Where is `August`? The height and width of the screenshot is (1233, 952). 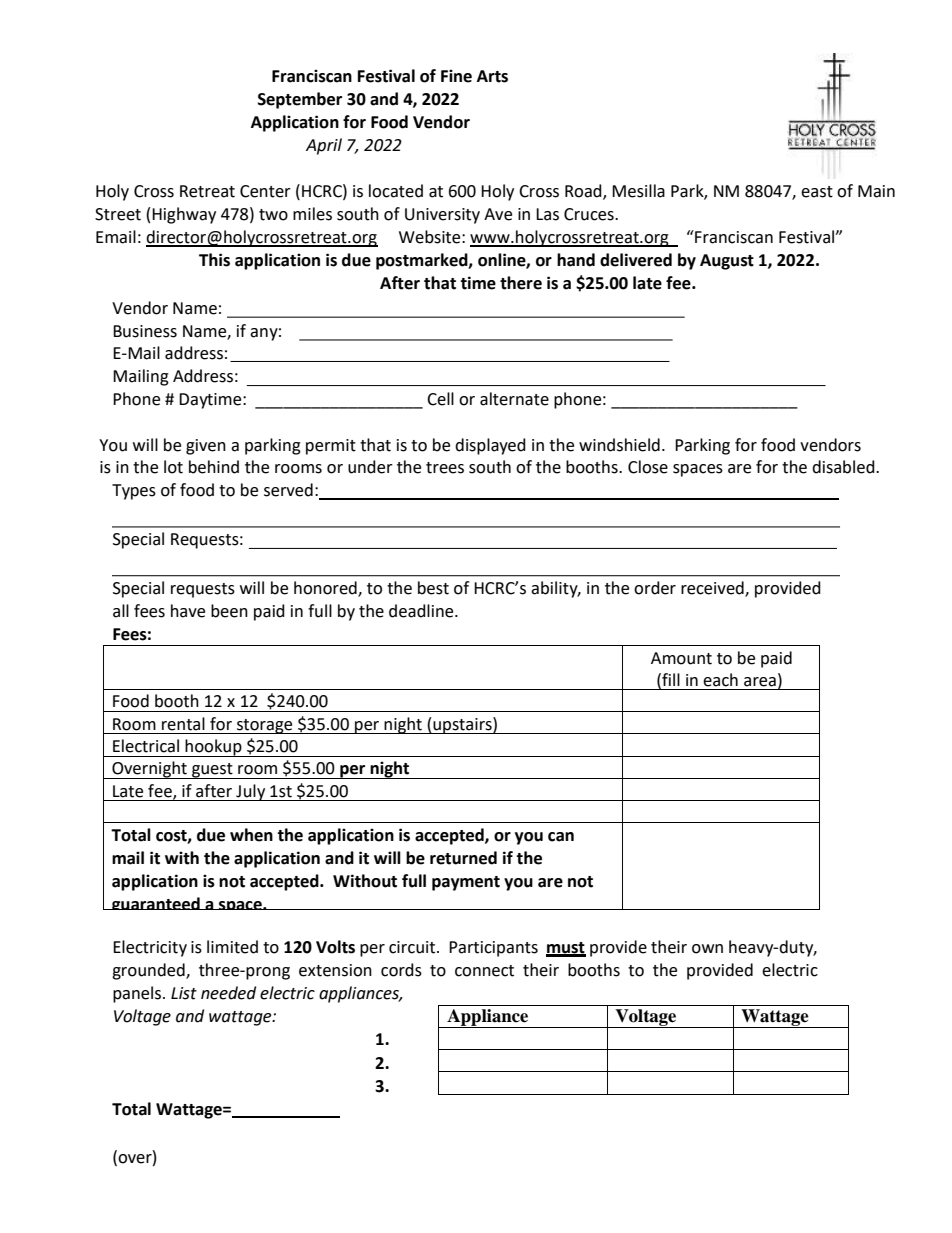 August is located at coordinates (727, 262).
